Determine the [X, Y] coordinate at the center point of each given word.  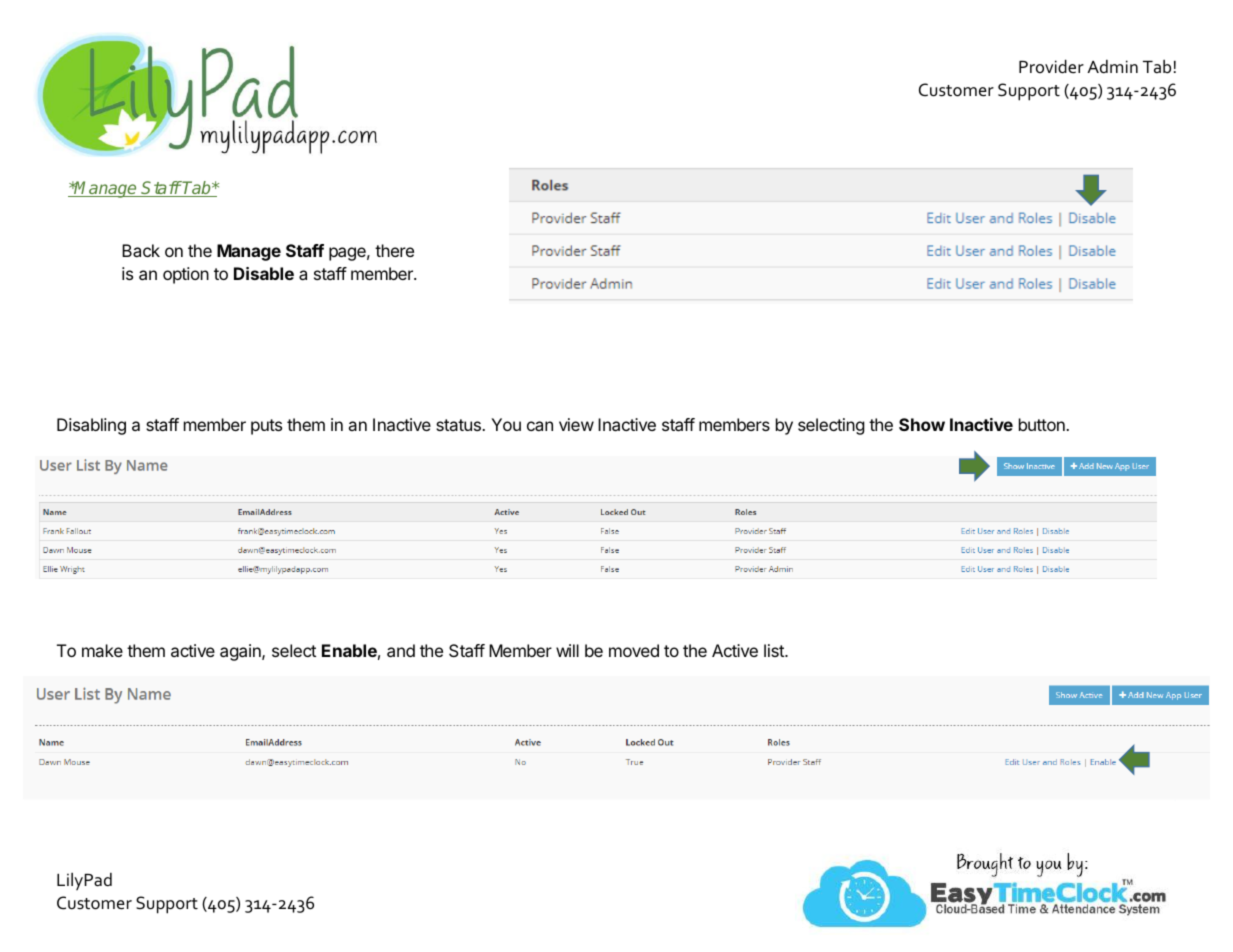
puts [266, 427]
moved [634, 650]
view [576, 424]
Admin [1112, 66]
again [241, 652]
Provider [1051, 66]
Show [922, 424]
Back [141, 250]
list [775, 650]
